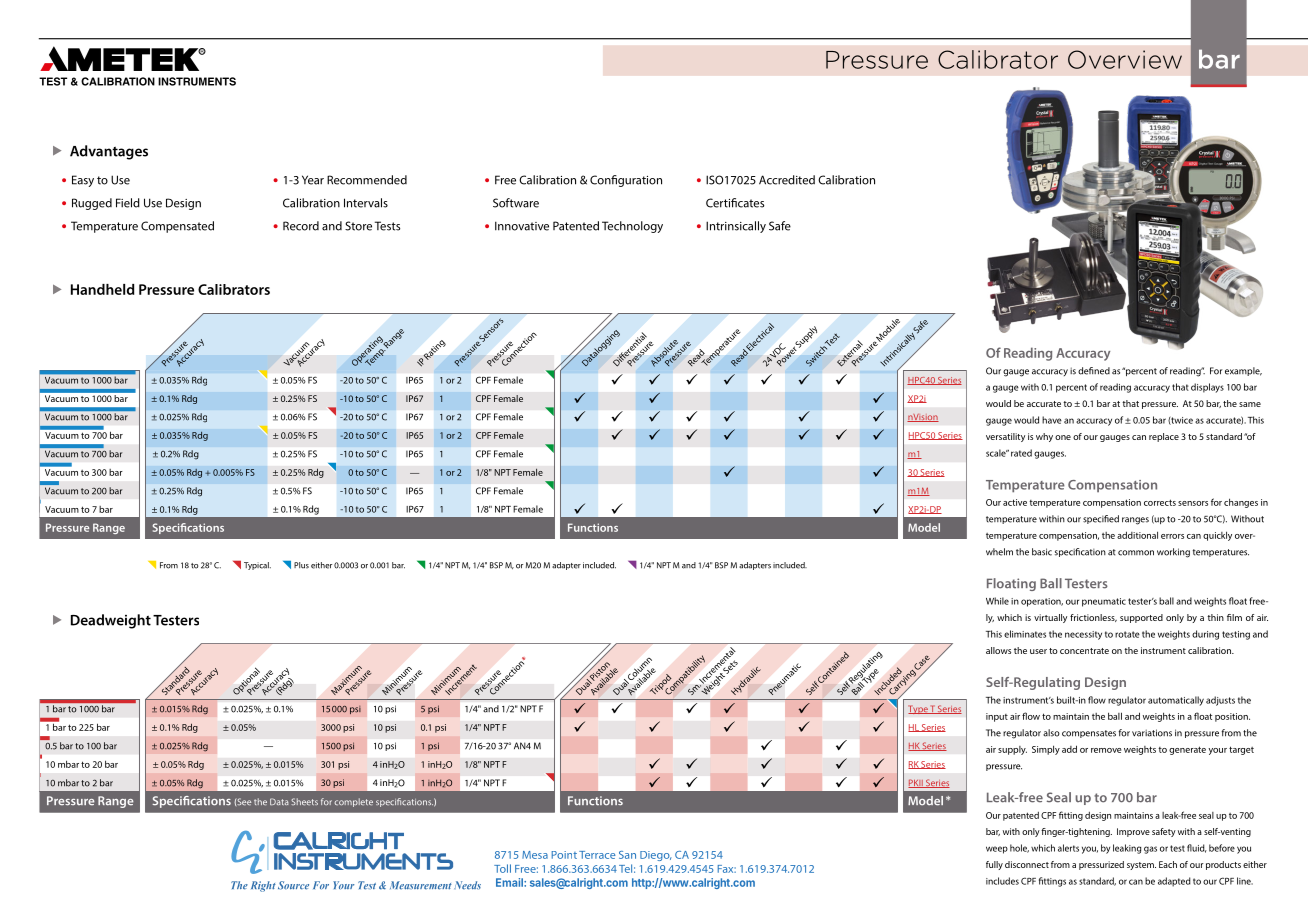  Describe the element at coordinates (102, 289) in the document. I see `Handheld` at that location.
